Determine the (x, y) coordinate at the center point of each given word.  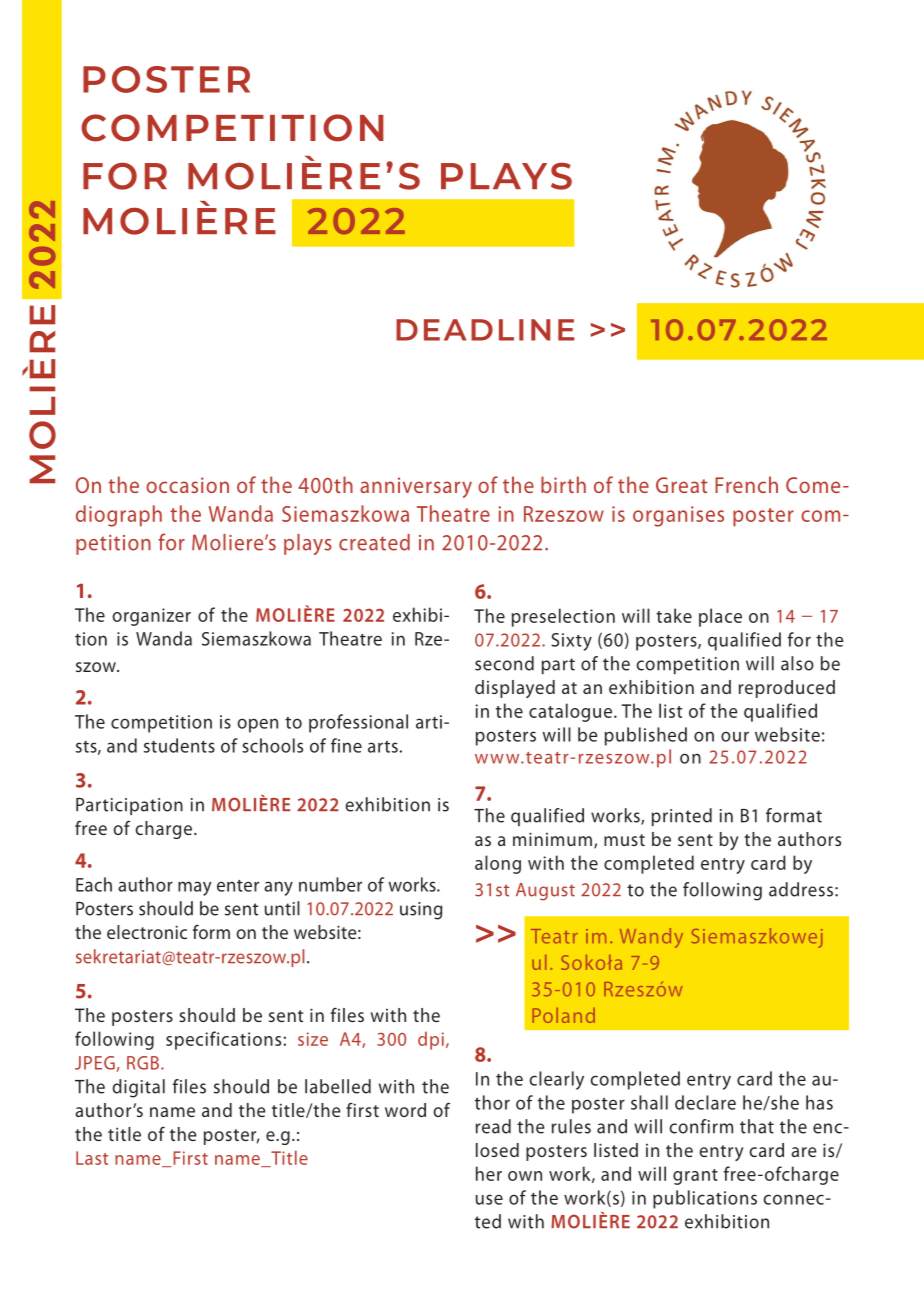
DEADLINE (485, 330)
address (801, 889)
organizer (152, 617)
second (504, 663)
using (421, 911)
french (746, 484)
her (489, 1173)
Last (92, 1158)
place (720, 617)
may (195, 888)
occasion (187, 485)
